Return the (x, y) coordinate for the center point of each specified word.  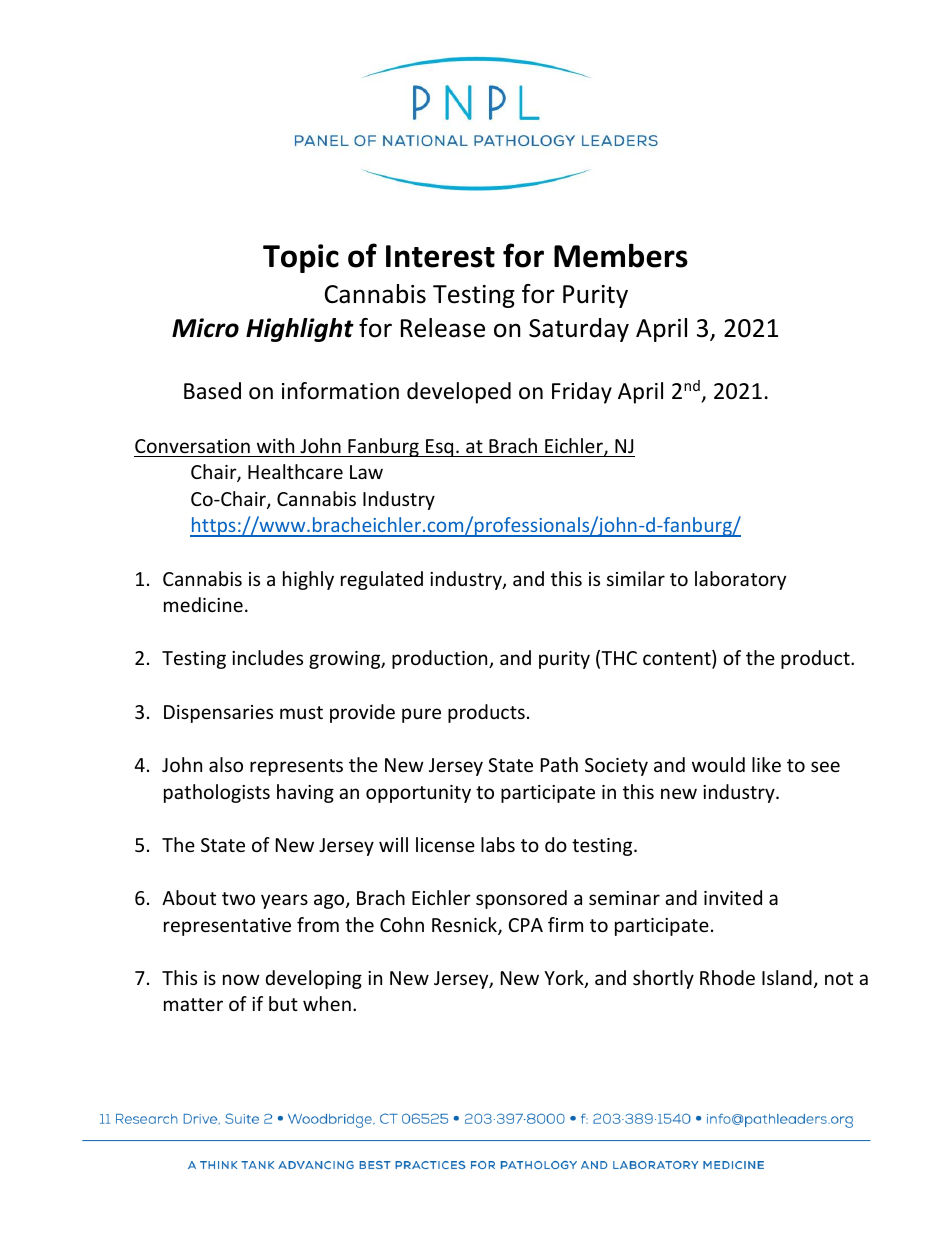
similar (636, 578)
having (305, 793)
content (678, 660)
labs (498, 844)
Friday (582, 393)
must (301, 712)
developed (459, 393)
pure (421, 715)
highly (308, 580)
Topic (301, 258)
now (241, 979)
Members (621, 255)
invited (733, 897)
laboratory (740, 580)
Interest (440, 256)
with (275, 445)
